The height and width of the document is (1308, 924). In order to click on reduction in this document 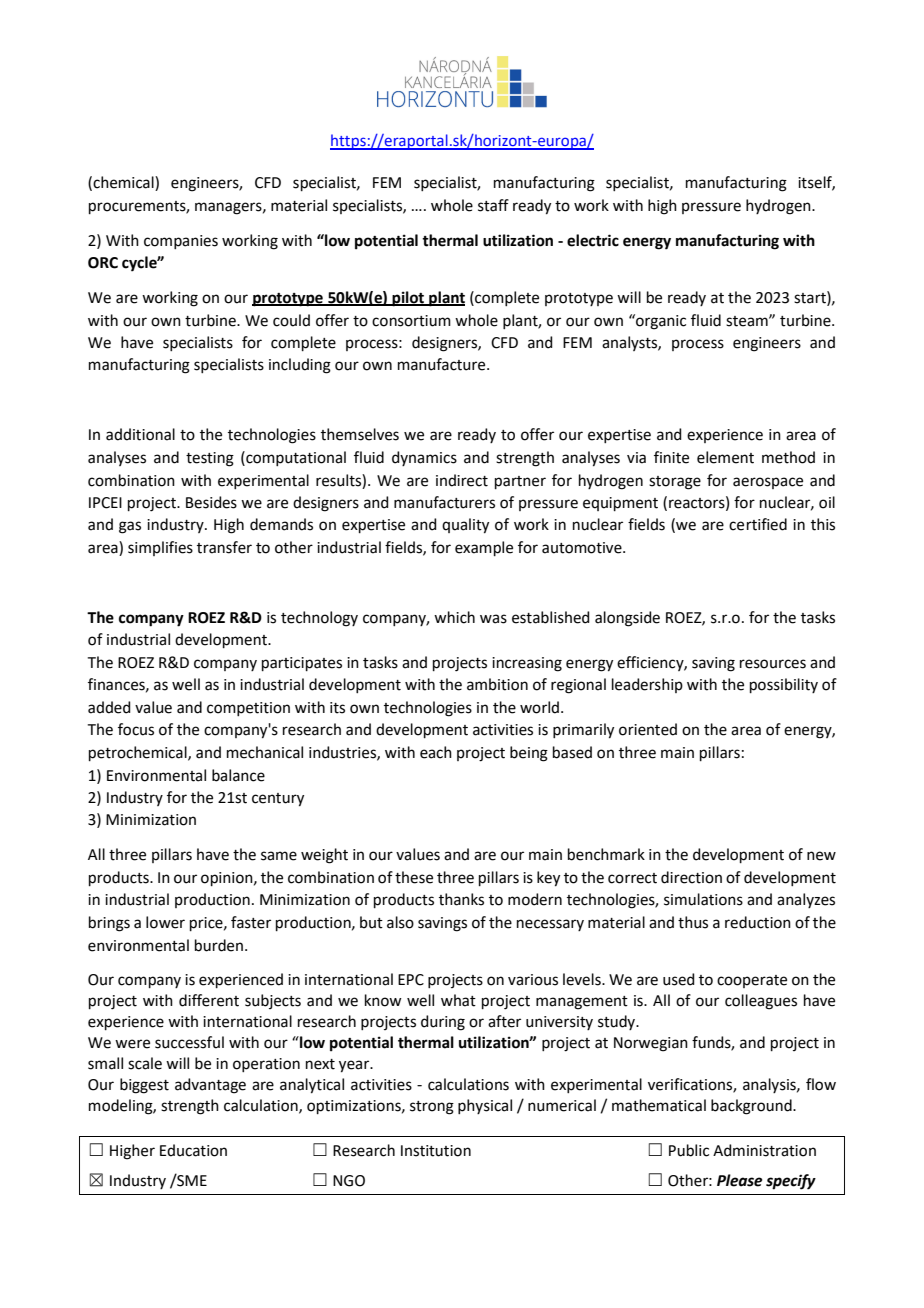, I will do `click(758, 922)`.
